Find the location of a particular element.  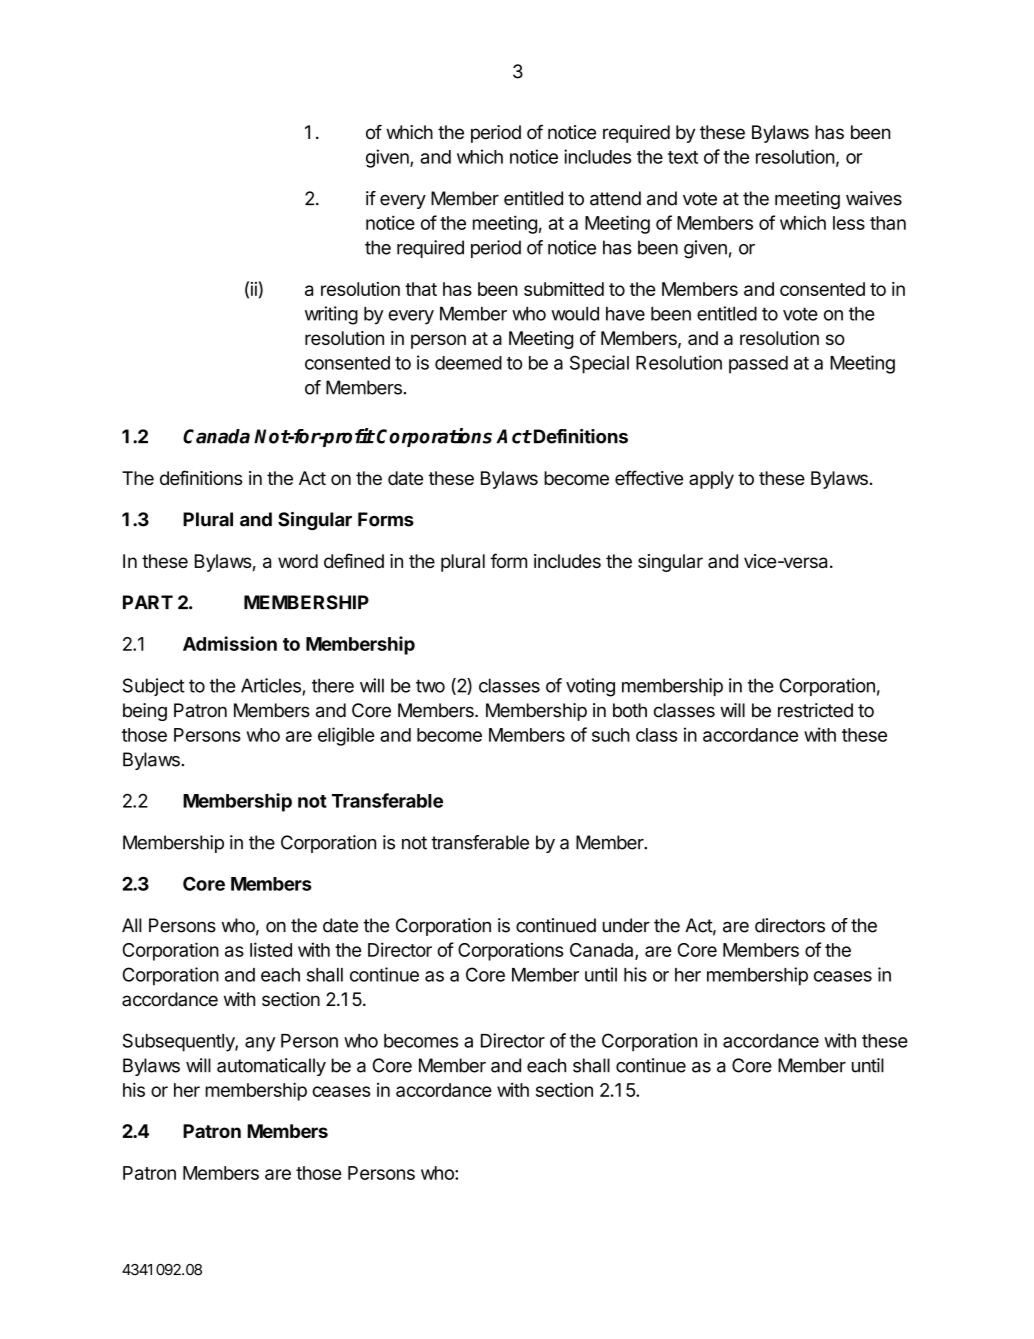

writing is located at coordinates (331, 315).
